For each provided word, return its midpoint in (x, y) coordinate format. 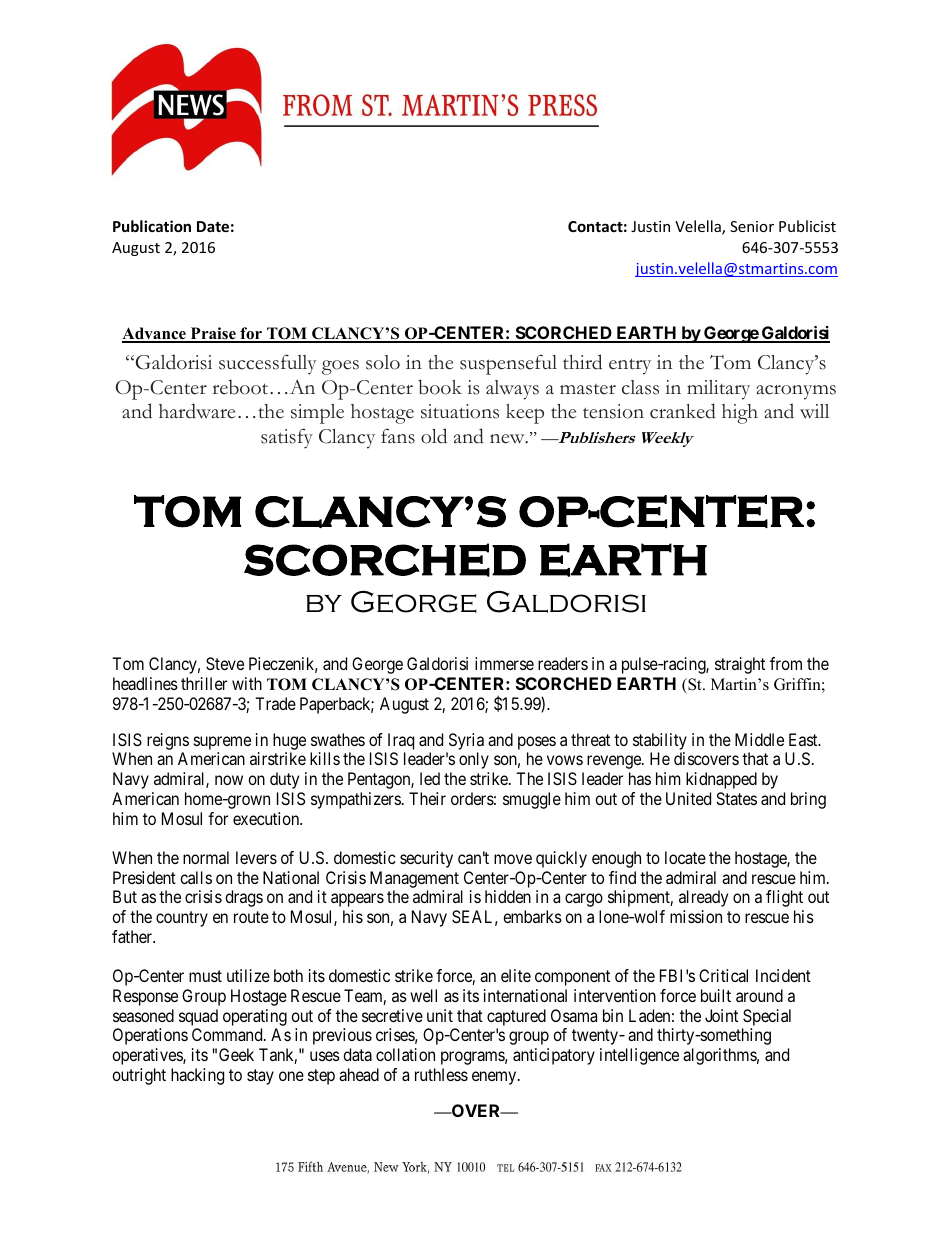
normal (206, 857)
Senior (752, 226)
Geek (236, 1054)
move (513, 859)
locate (685, 857)
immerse (504, 663)
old (434, 436)
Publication (152, 226)
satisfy (287, 438)
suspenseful (508, 364)
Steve (225, 663)
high (740, 414)
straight (740, 665)
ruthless (441, 1074)
